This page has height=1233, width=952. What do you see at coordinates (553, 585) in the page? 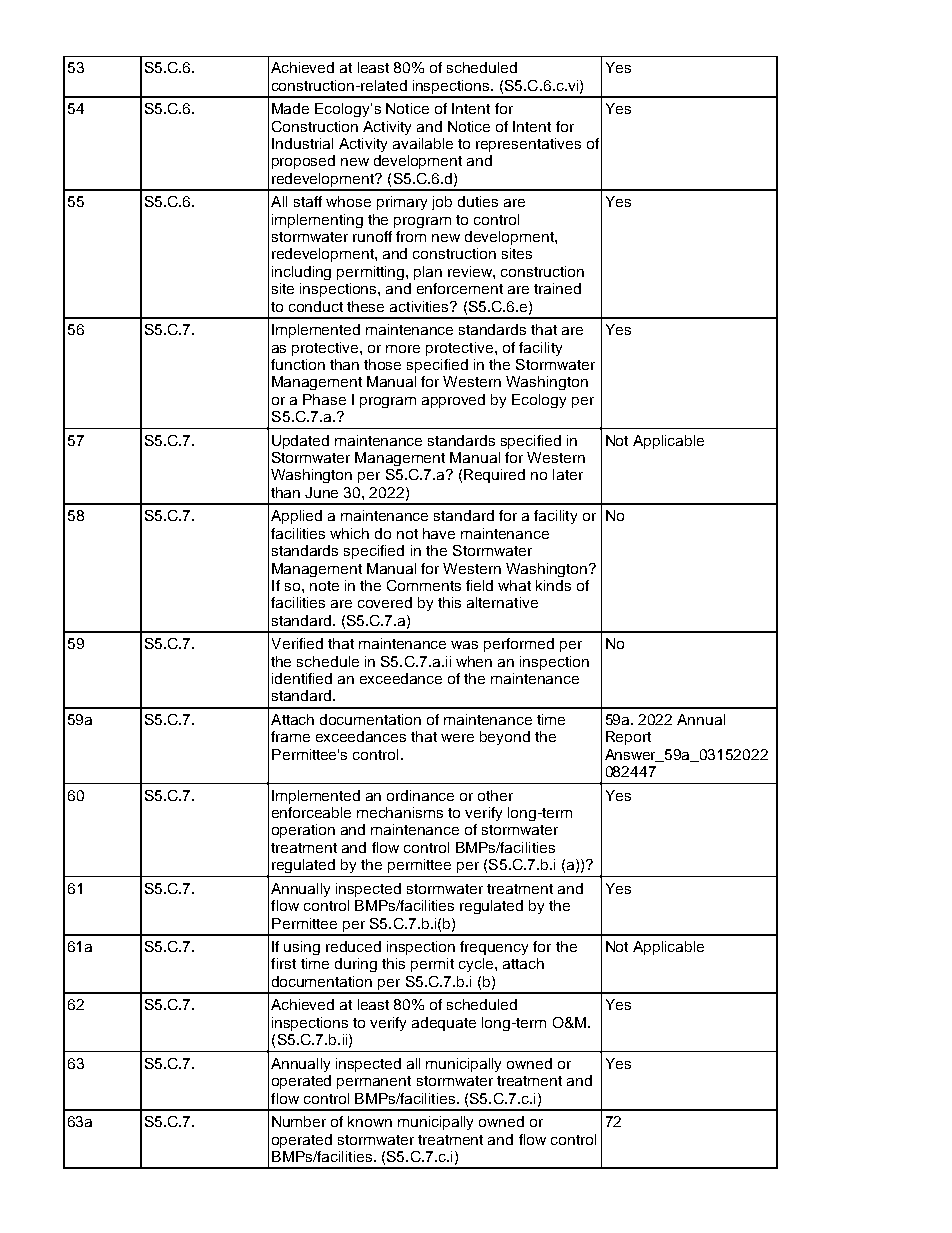
I see `kinds` at bounding box center [553, 585].
